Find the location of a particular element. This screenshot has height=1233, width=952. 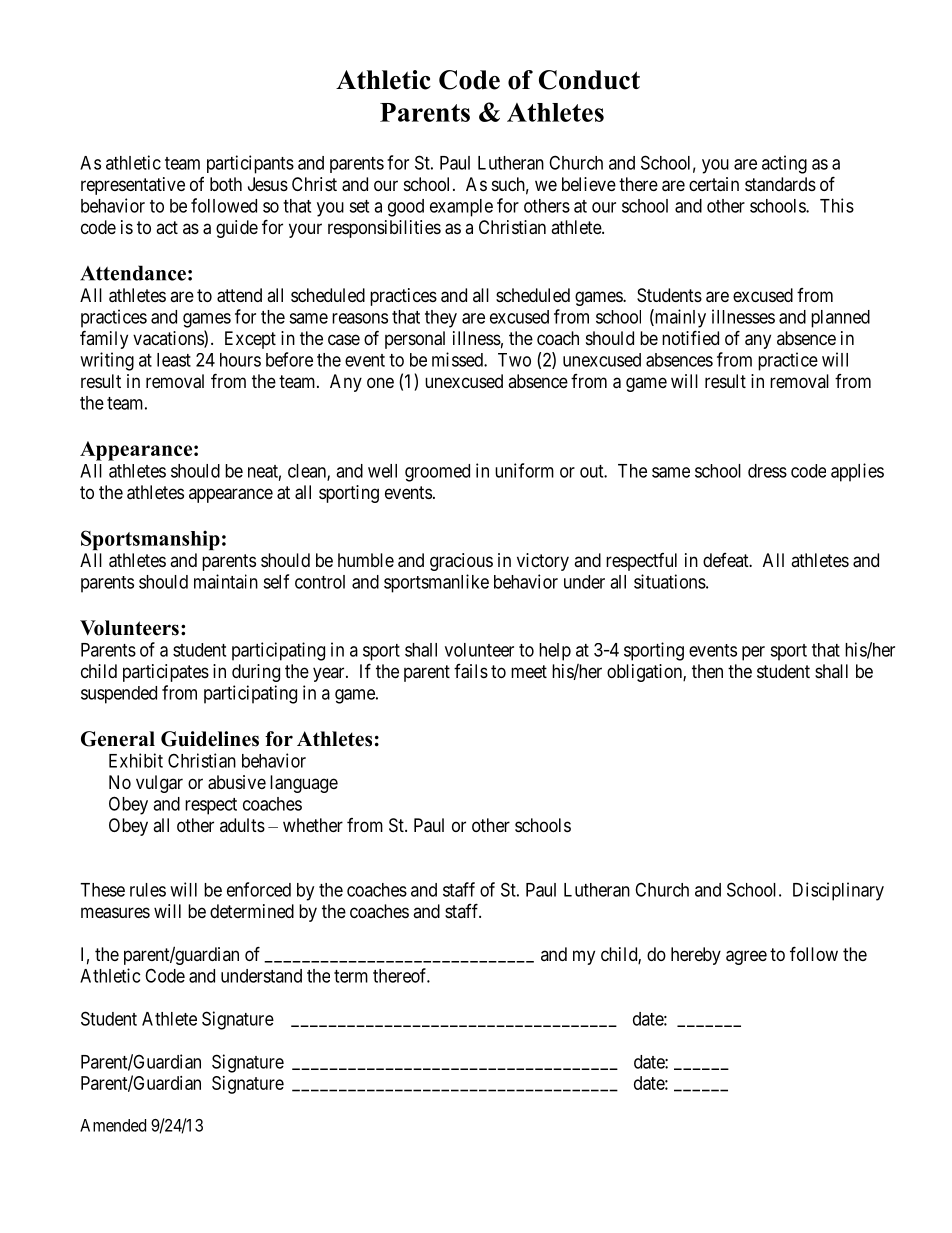

fails is located at coordinates (471, 671).
